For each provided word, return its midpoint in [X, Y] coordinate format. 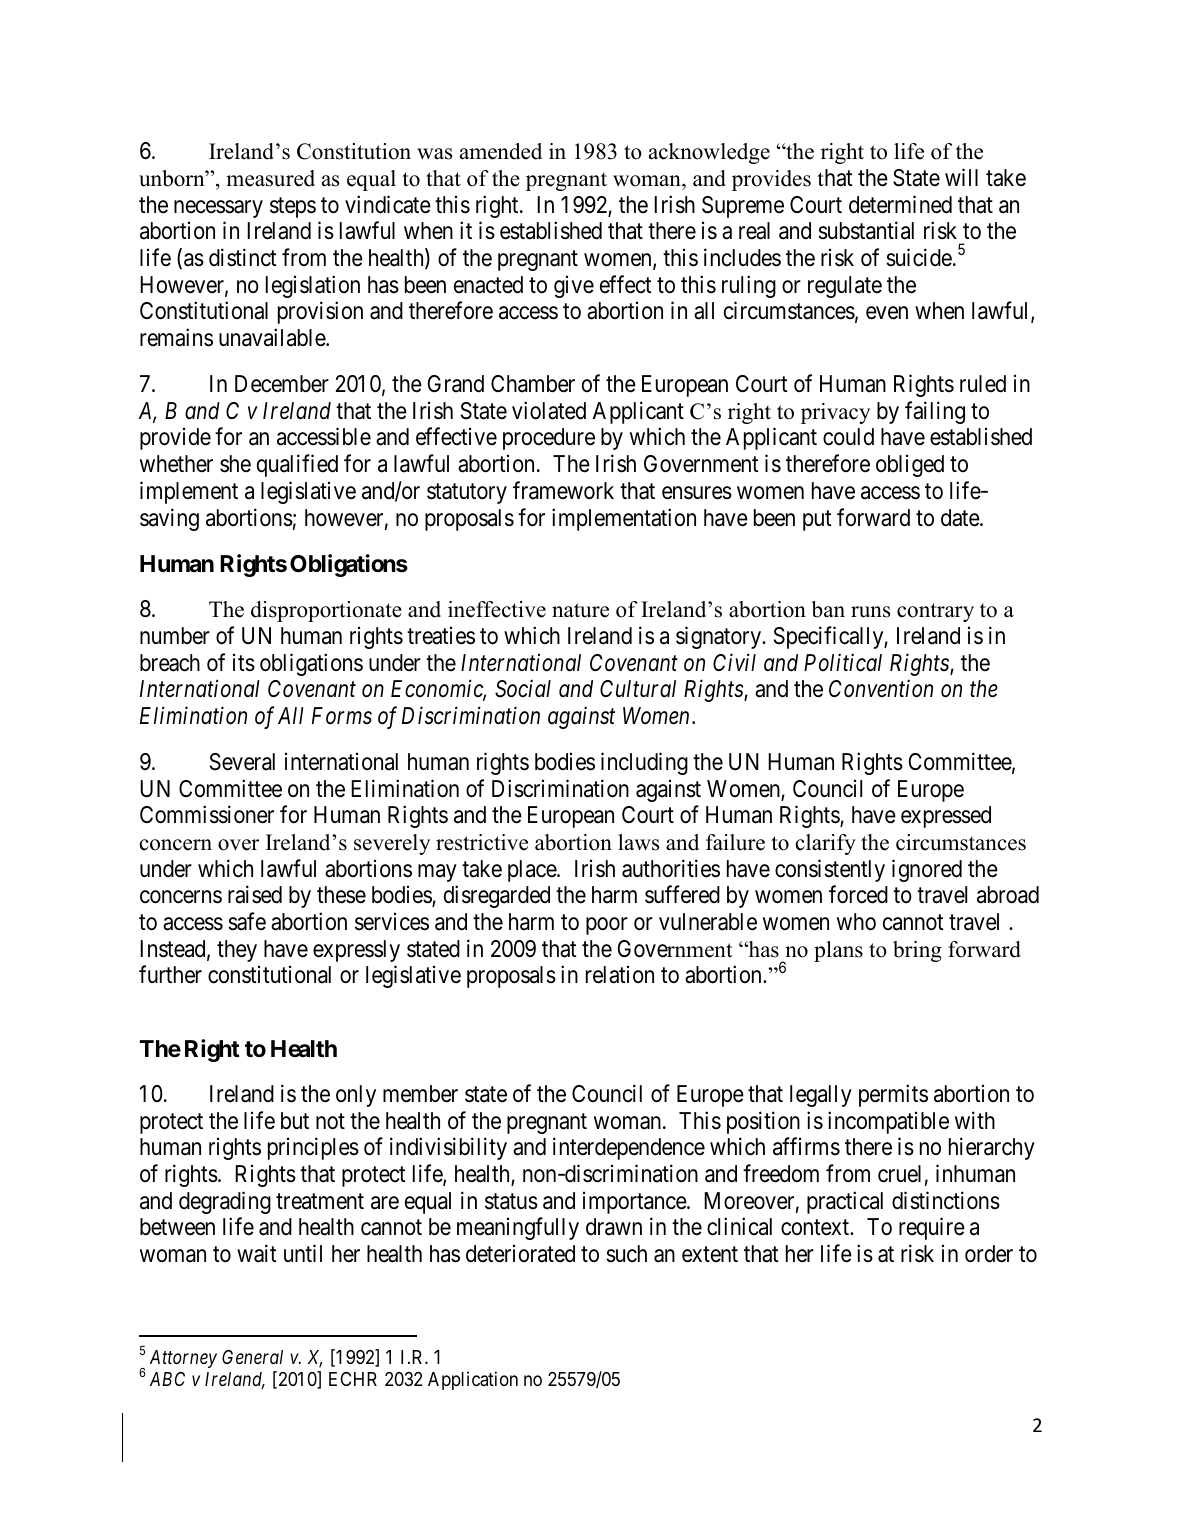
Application [473, 1380]
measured [270, 178]
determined [900, 204]
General [252, 1357]
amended [501, 151]
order [989, 1254]
